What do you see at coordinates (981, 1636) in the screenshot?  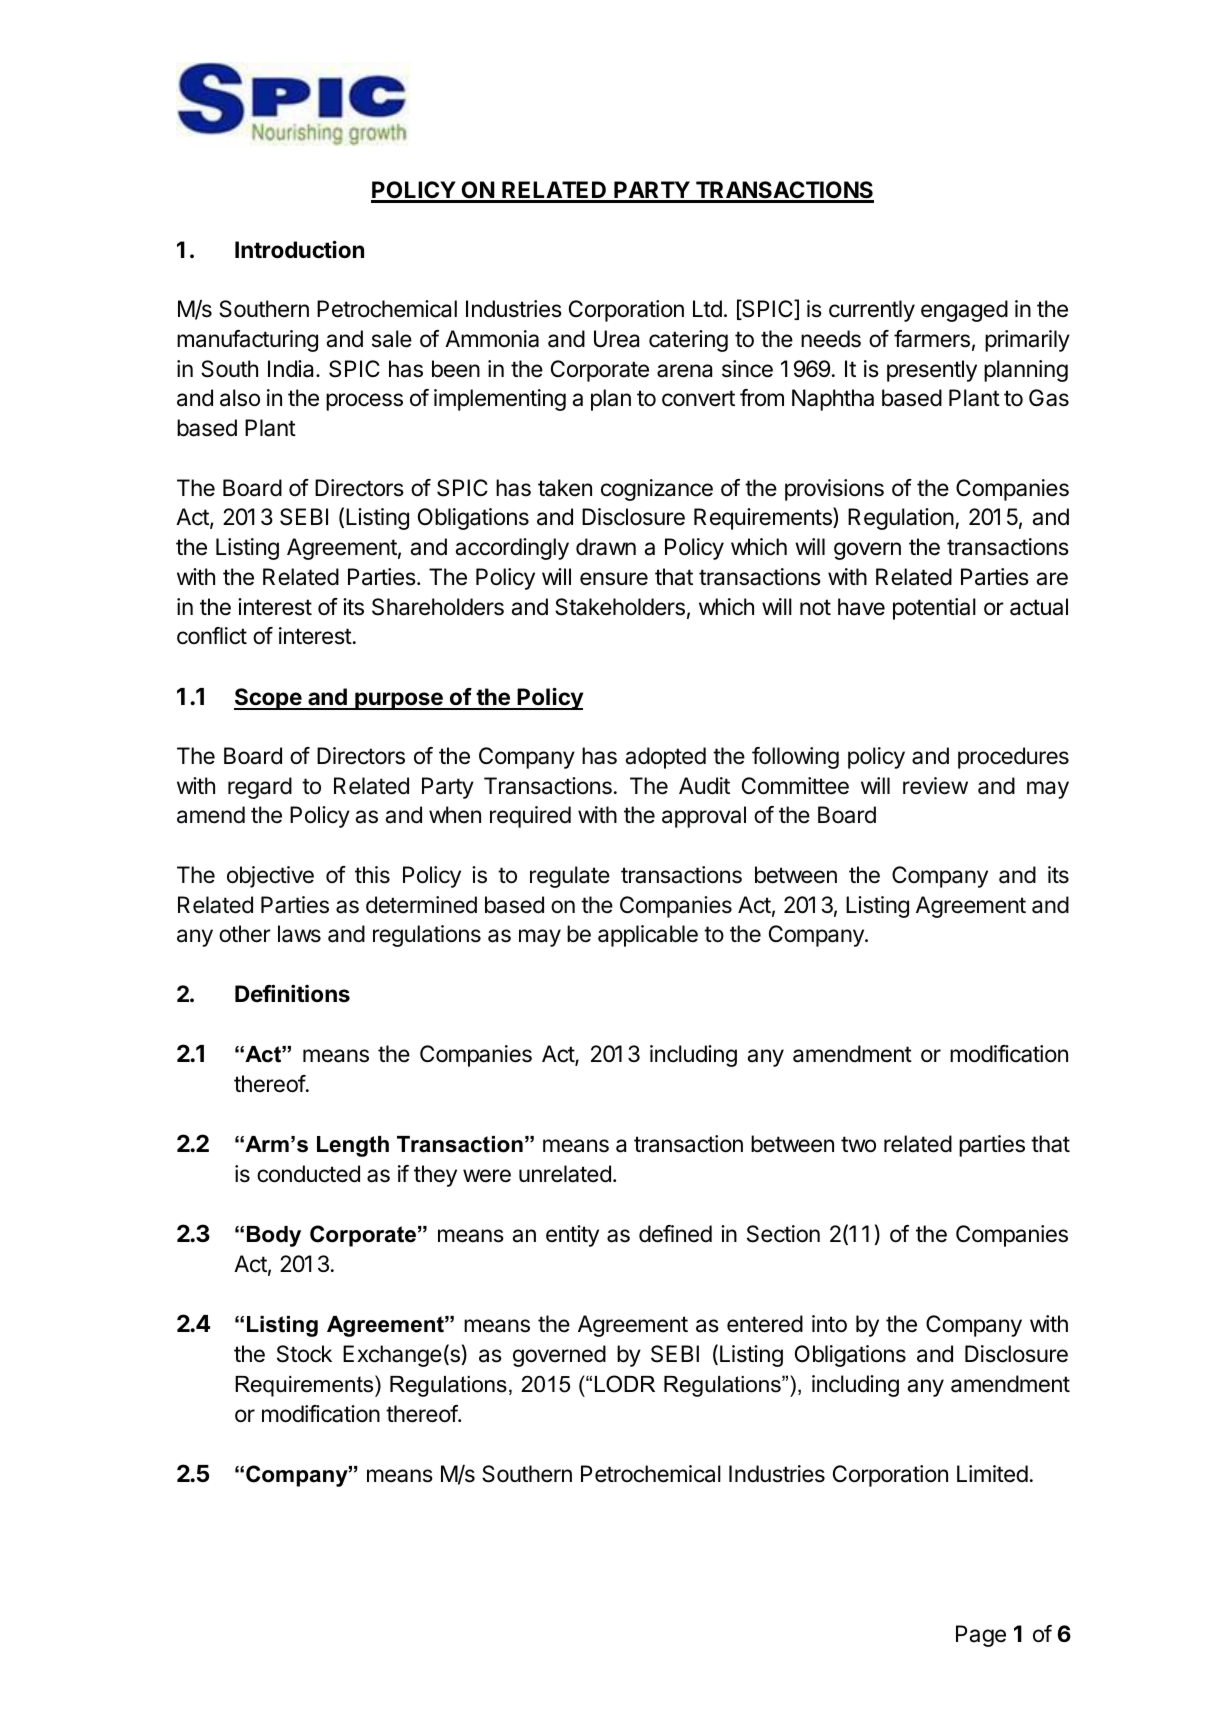 I see `Page` at bounding box center [981, 1636].
